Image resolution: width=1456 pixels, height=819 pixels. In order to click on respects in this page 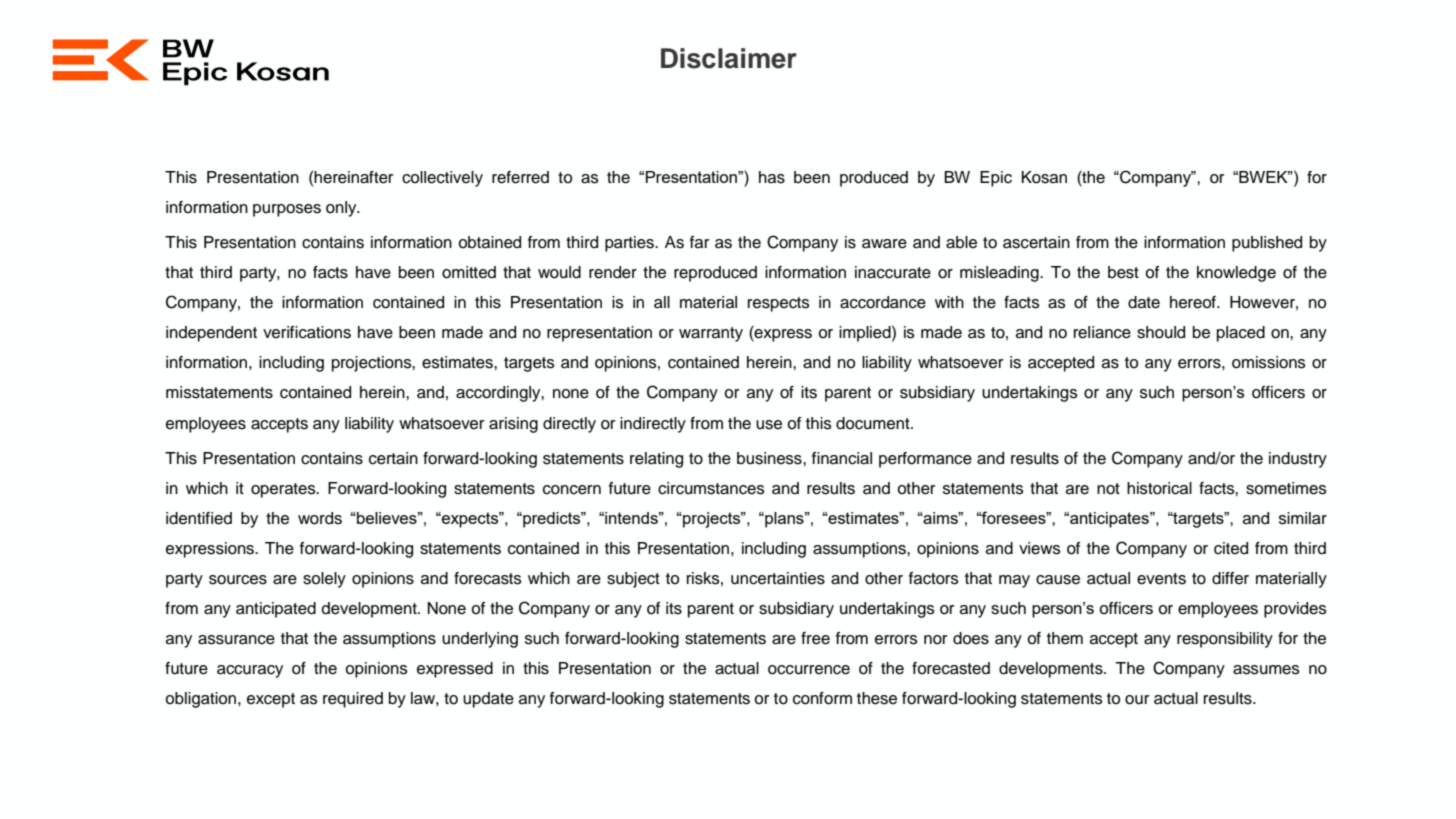, I will do `click(779, 304)`.
